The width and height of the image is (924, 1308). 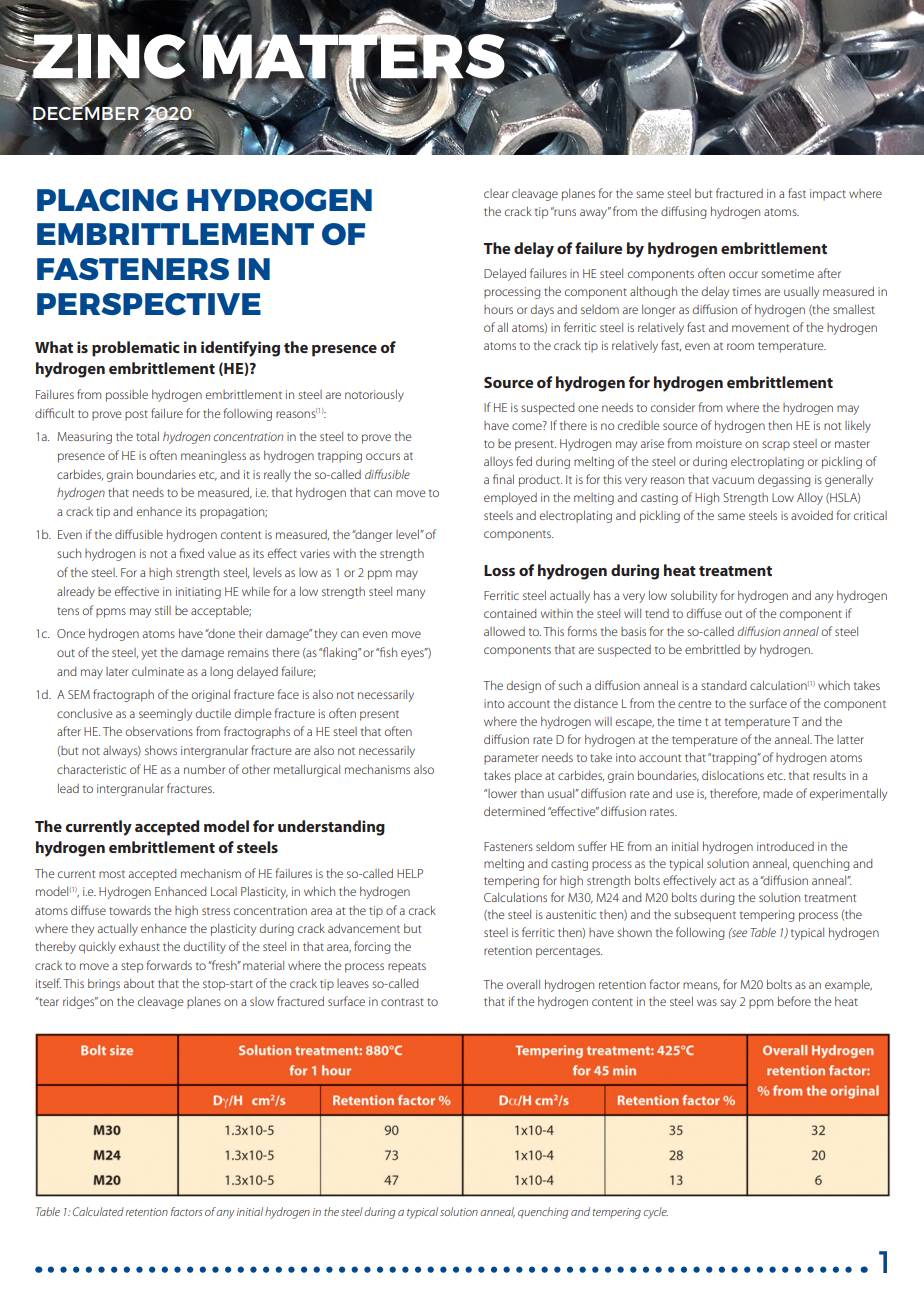 What do you see at coordinates (410, 873) in the image?
I see `HELP` at bounding box center [410, 873].
